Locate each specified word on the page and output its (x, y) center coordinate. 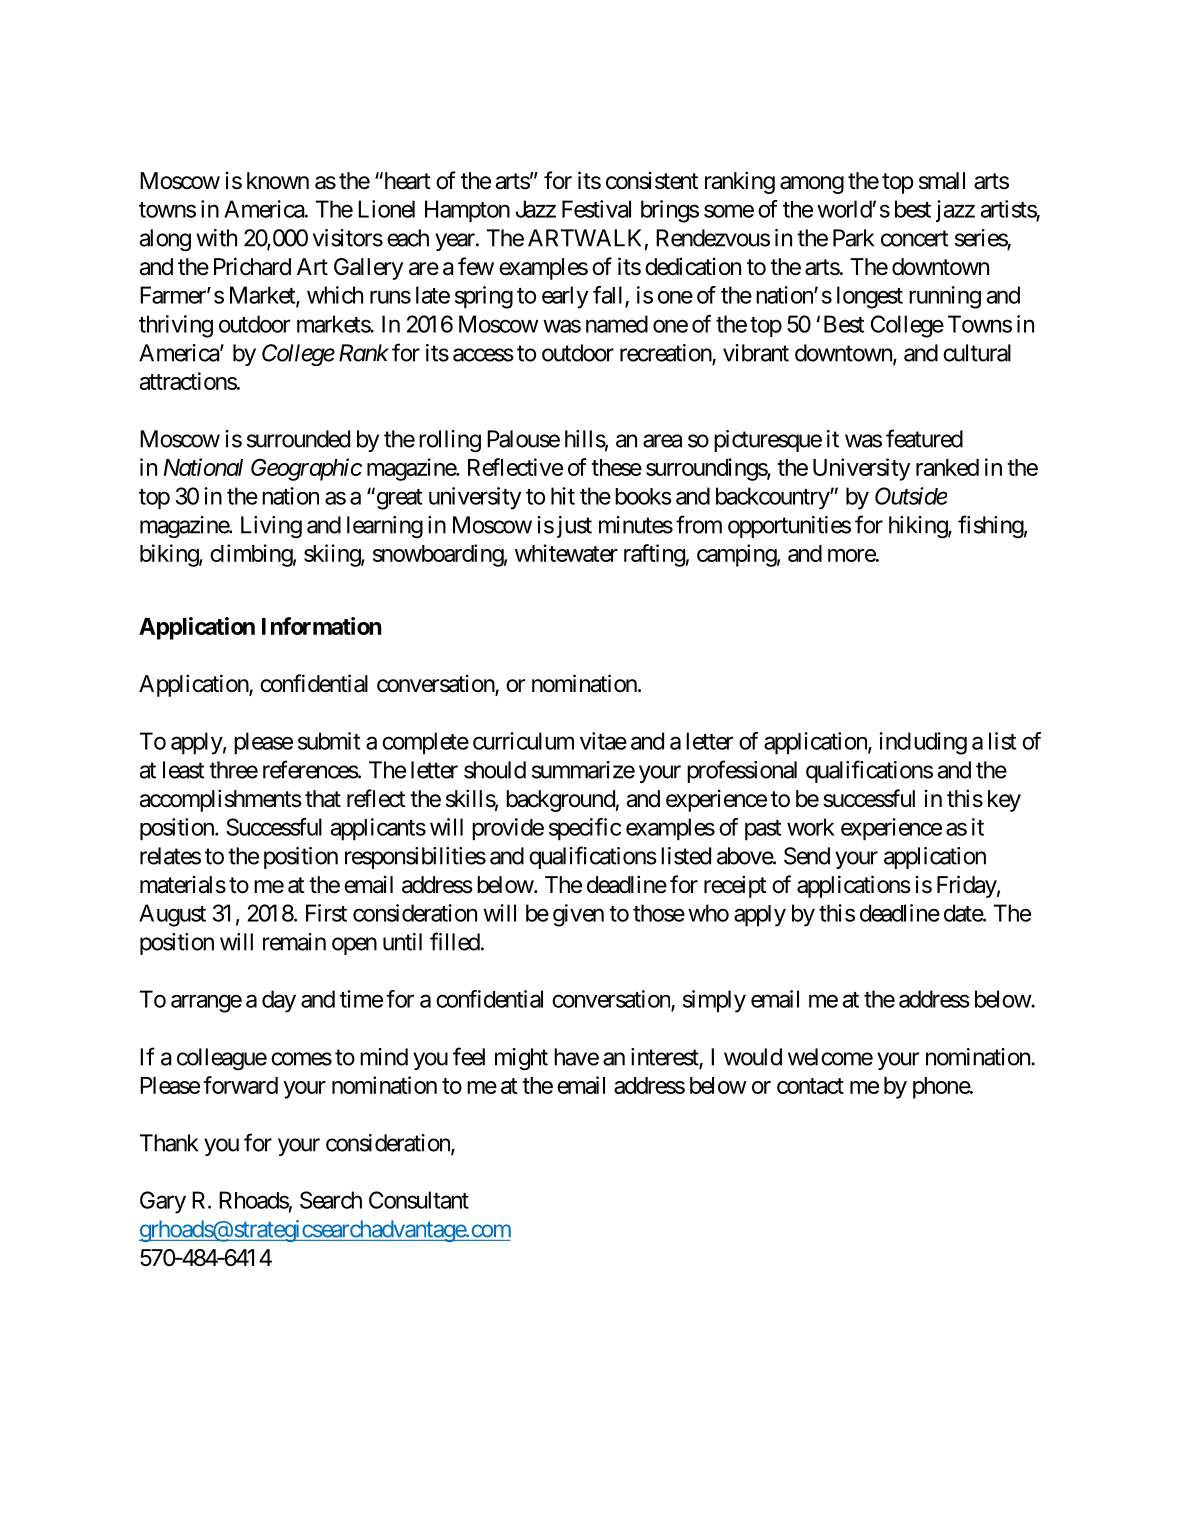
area (662, 441)
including (923, 743)
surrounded (298, 439)
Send (807, 856)
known (278, 181)
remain (294, 942)
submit (329, 741)
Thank (169, 1143)
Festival (596, 209)
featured (924, 438)
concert (914, 238)
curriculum (523, 741)
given (578, 915)
